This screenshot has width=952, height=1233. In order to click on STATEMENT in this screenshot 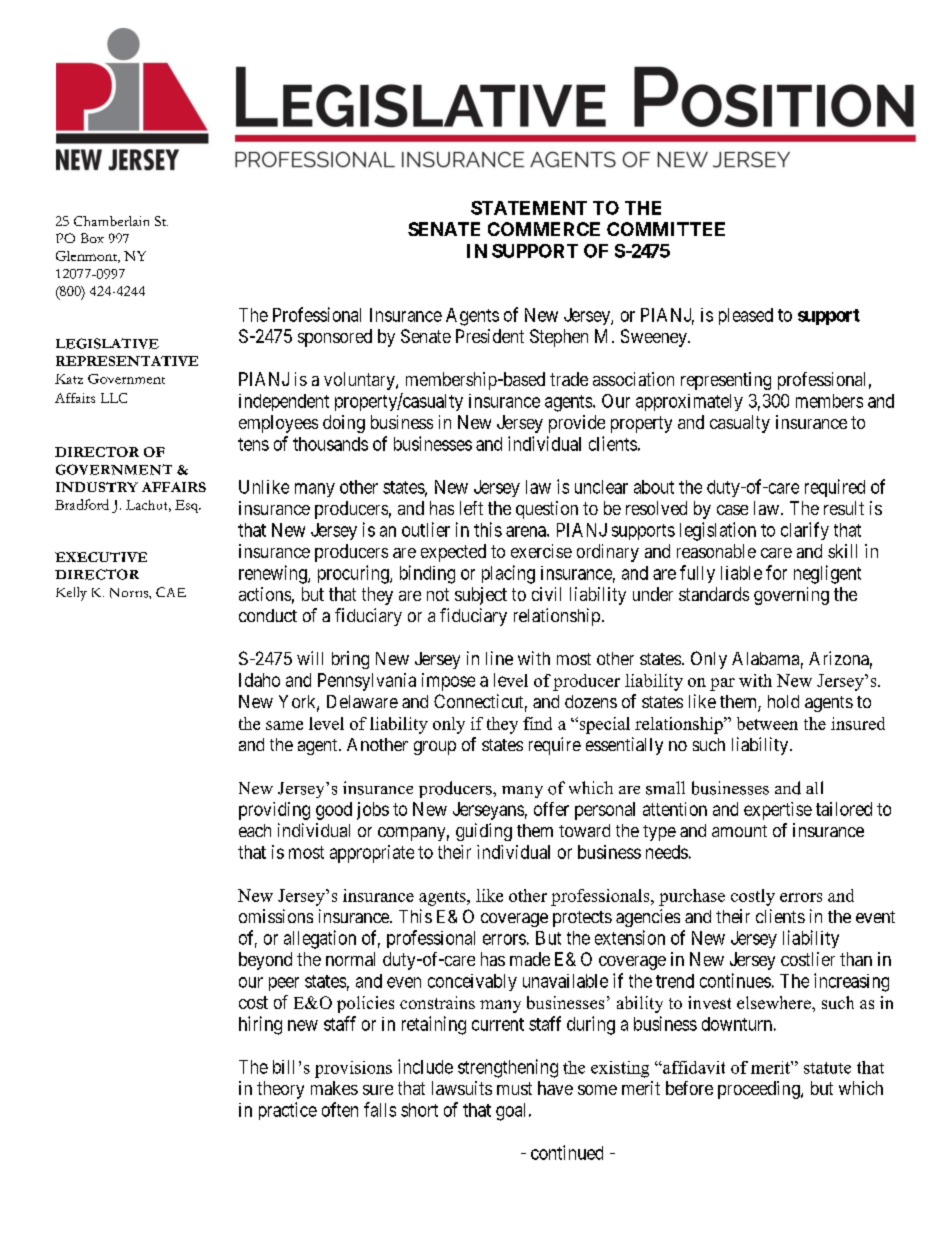, I will do `click(529, 208)`.
